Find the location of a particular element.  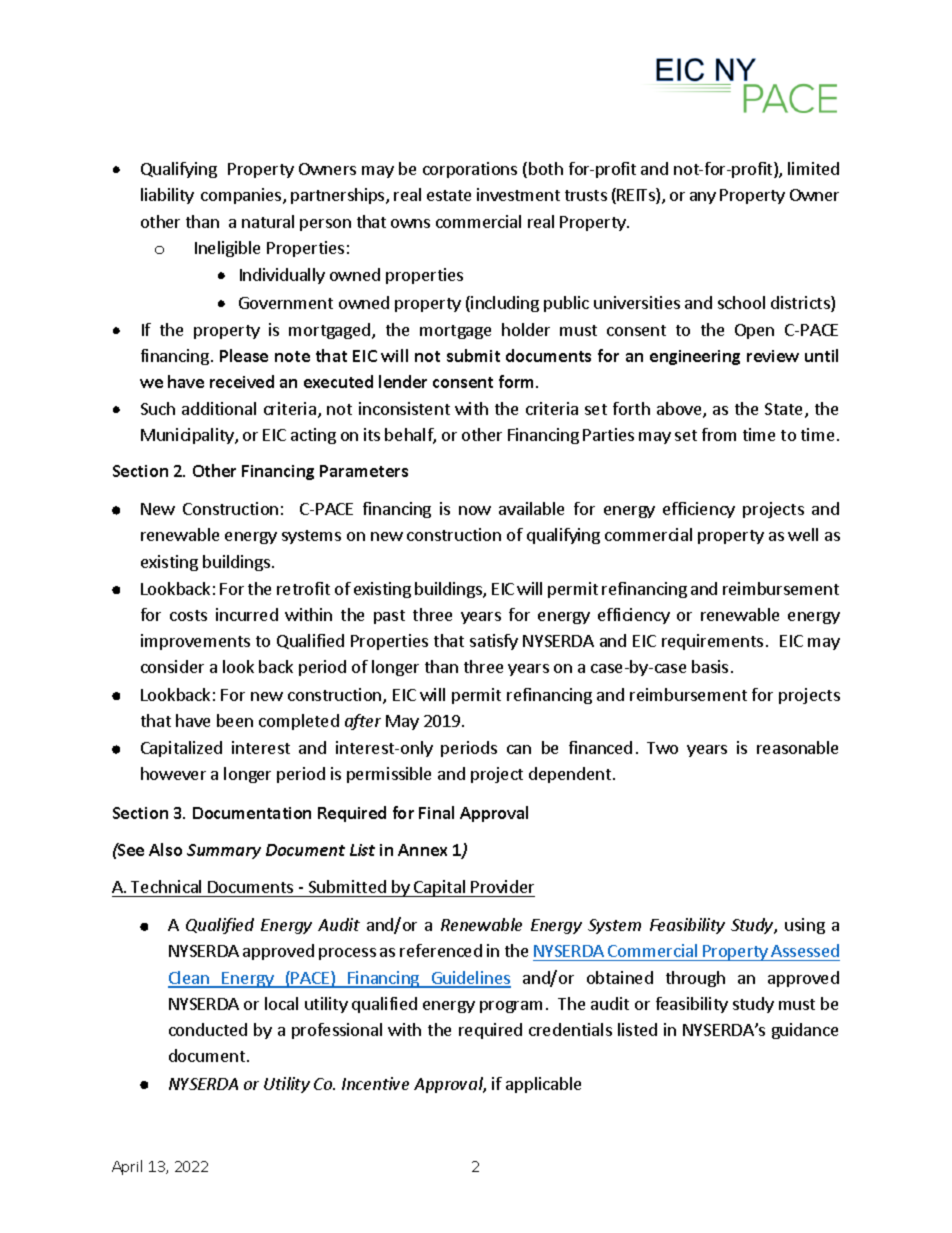

consider is located at coordinates (172, 666).
